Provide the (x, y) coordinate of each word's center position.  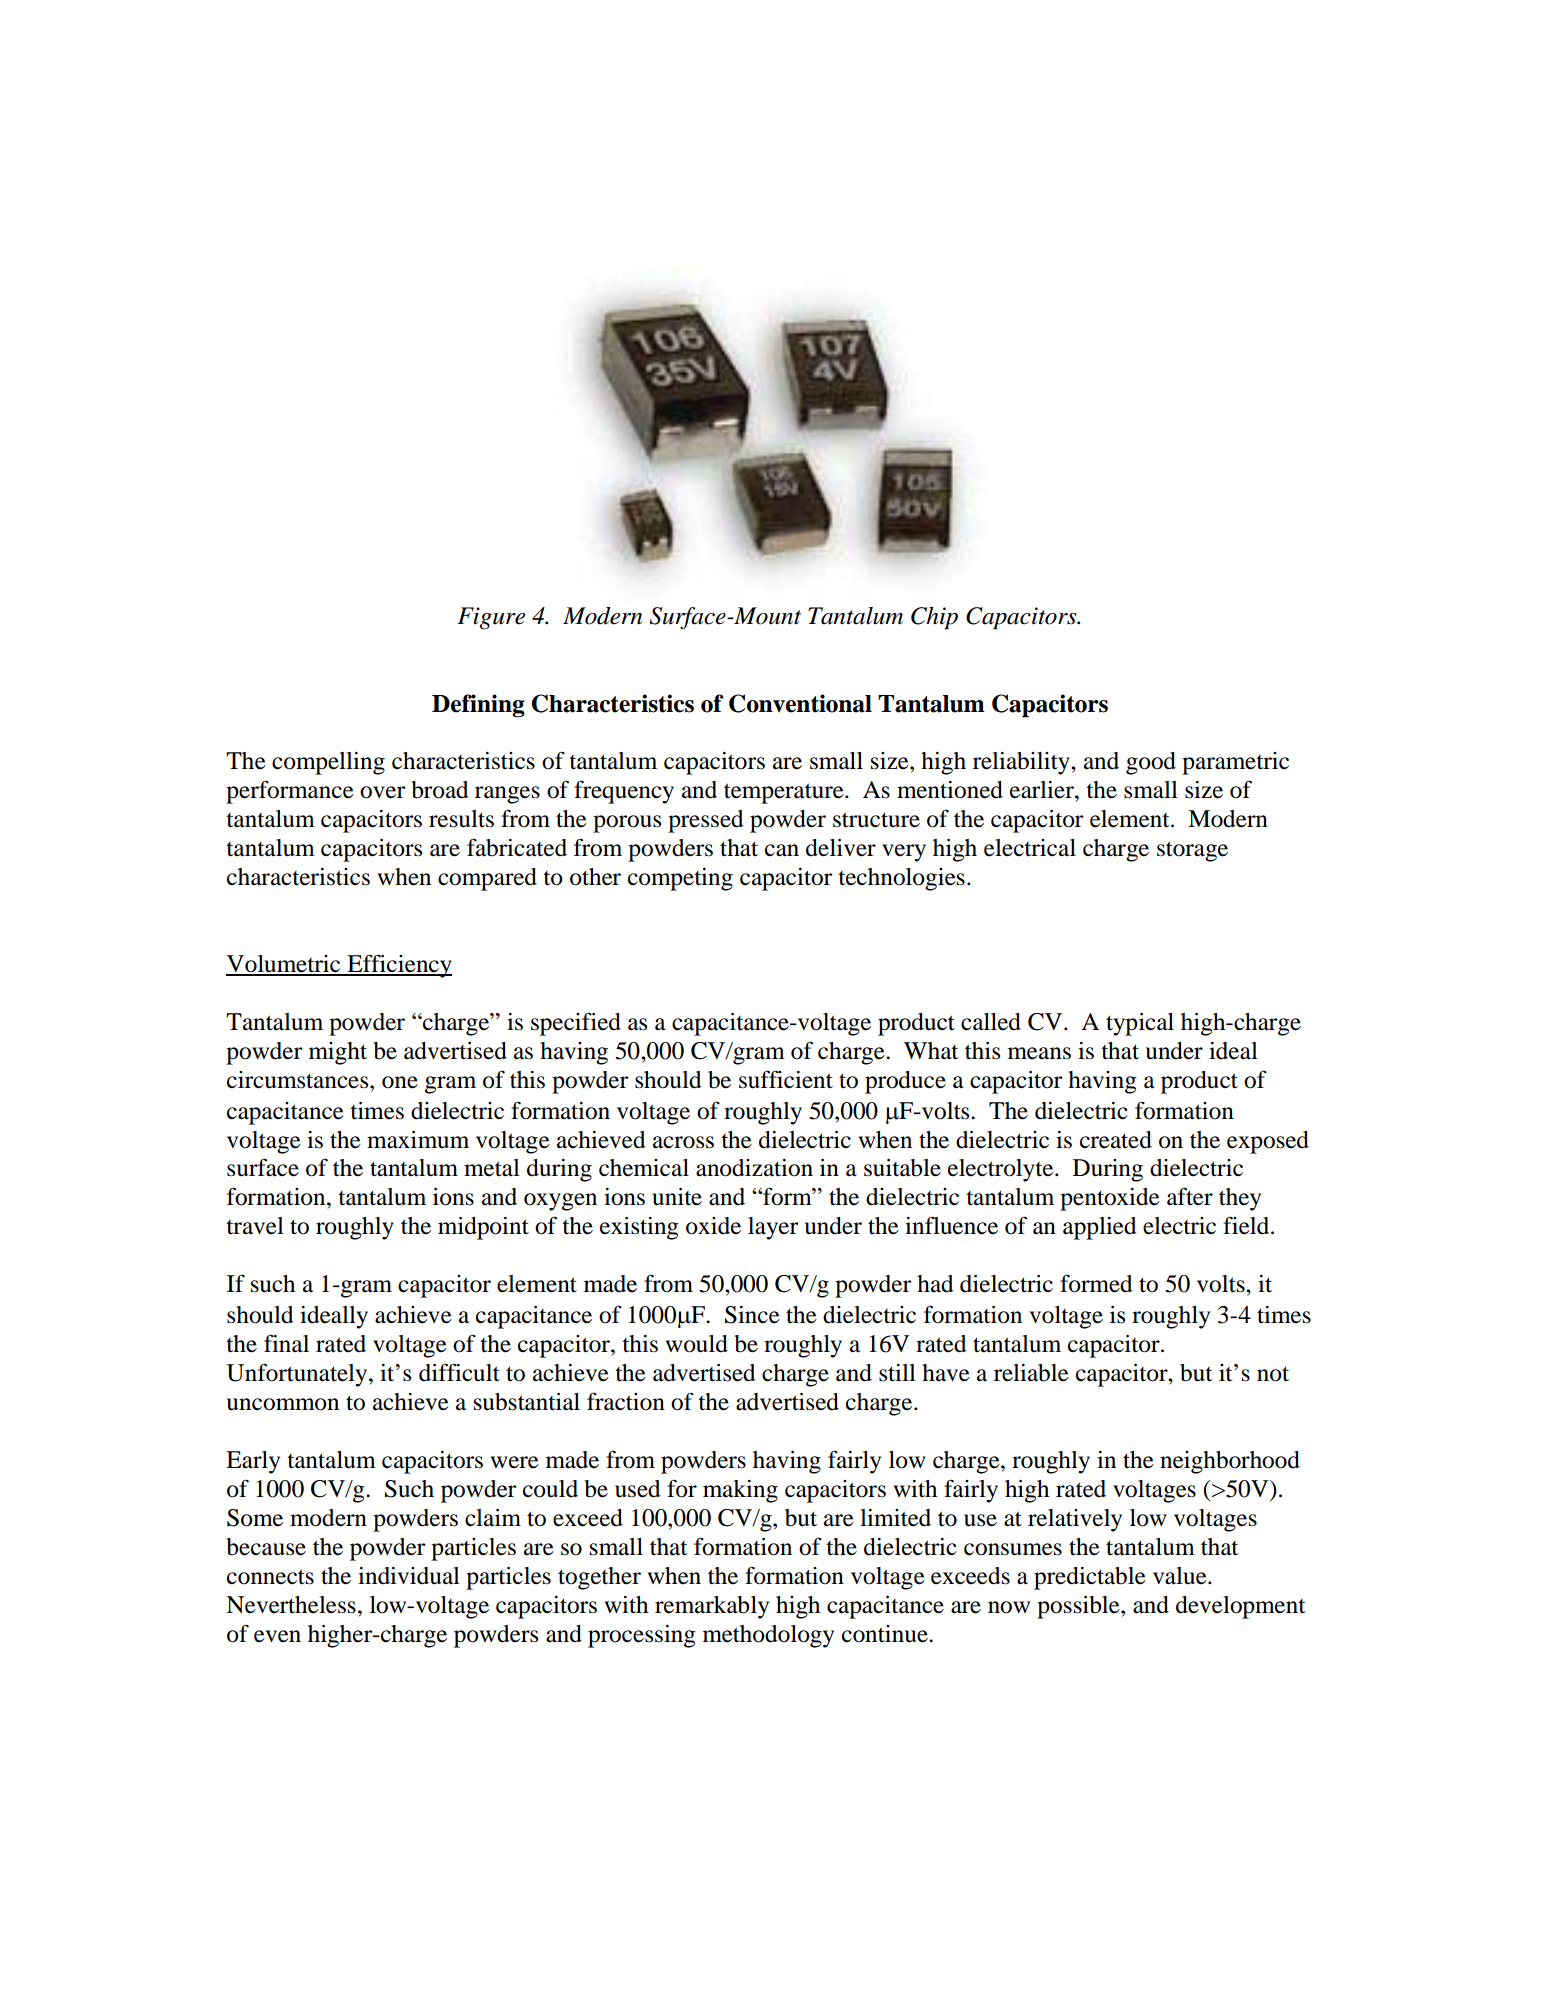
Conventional (800, 703)
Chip (934, 618)
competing (680, 879)
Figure (491, 618)
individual (409, 1576)
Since (752, 1315)
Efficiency (398, 966)
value (1181, 1576)
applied (1099, 1228)
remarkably (712, 1607)
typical (1140, 1024)
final (286, 1343)
